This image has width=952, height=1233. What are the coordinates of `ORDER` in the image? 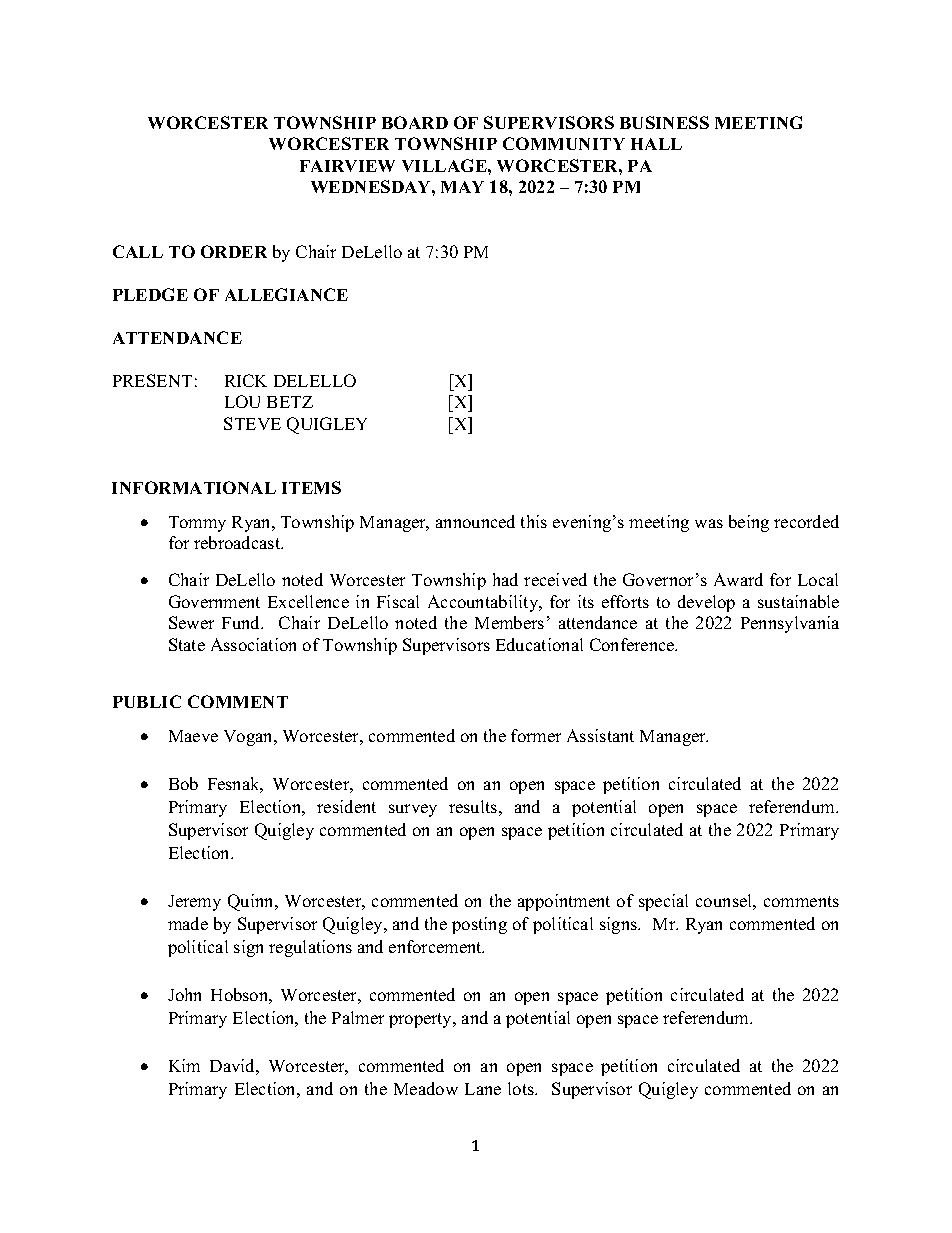 It's located at (234, 251).
